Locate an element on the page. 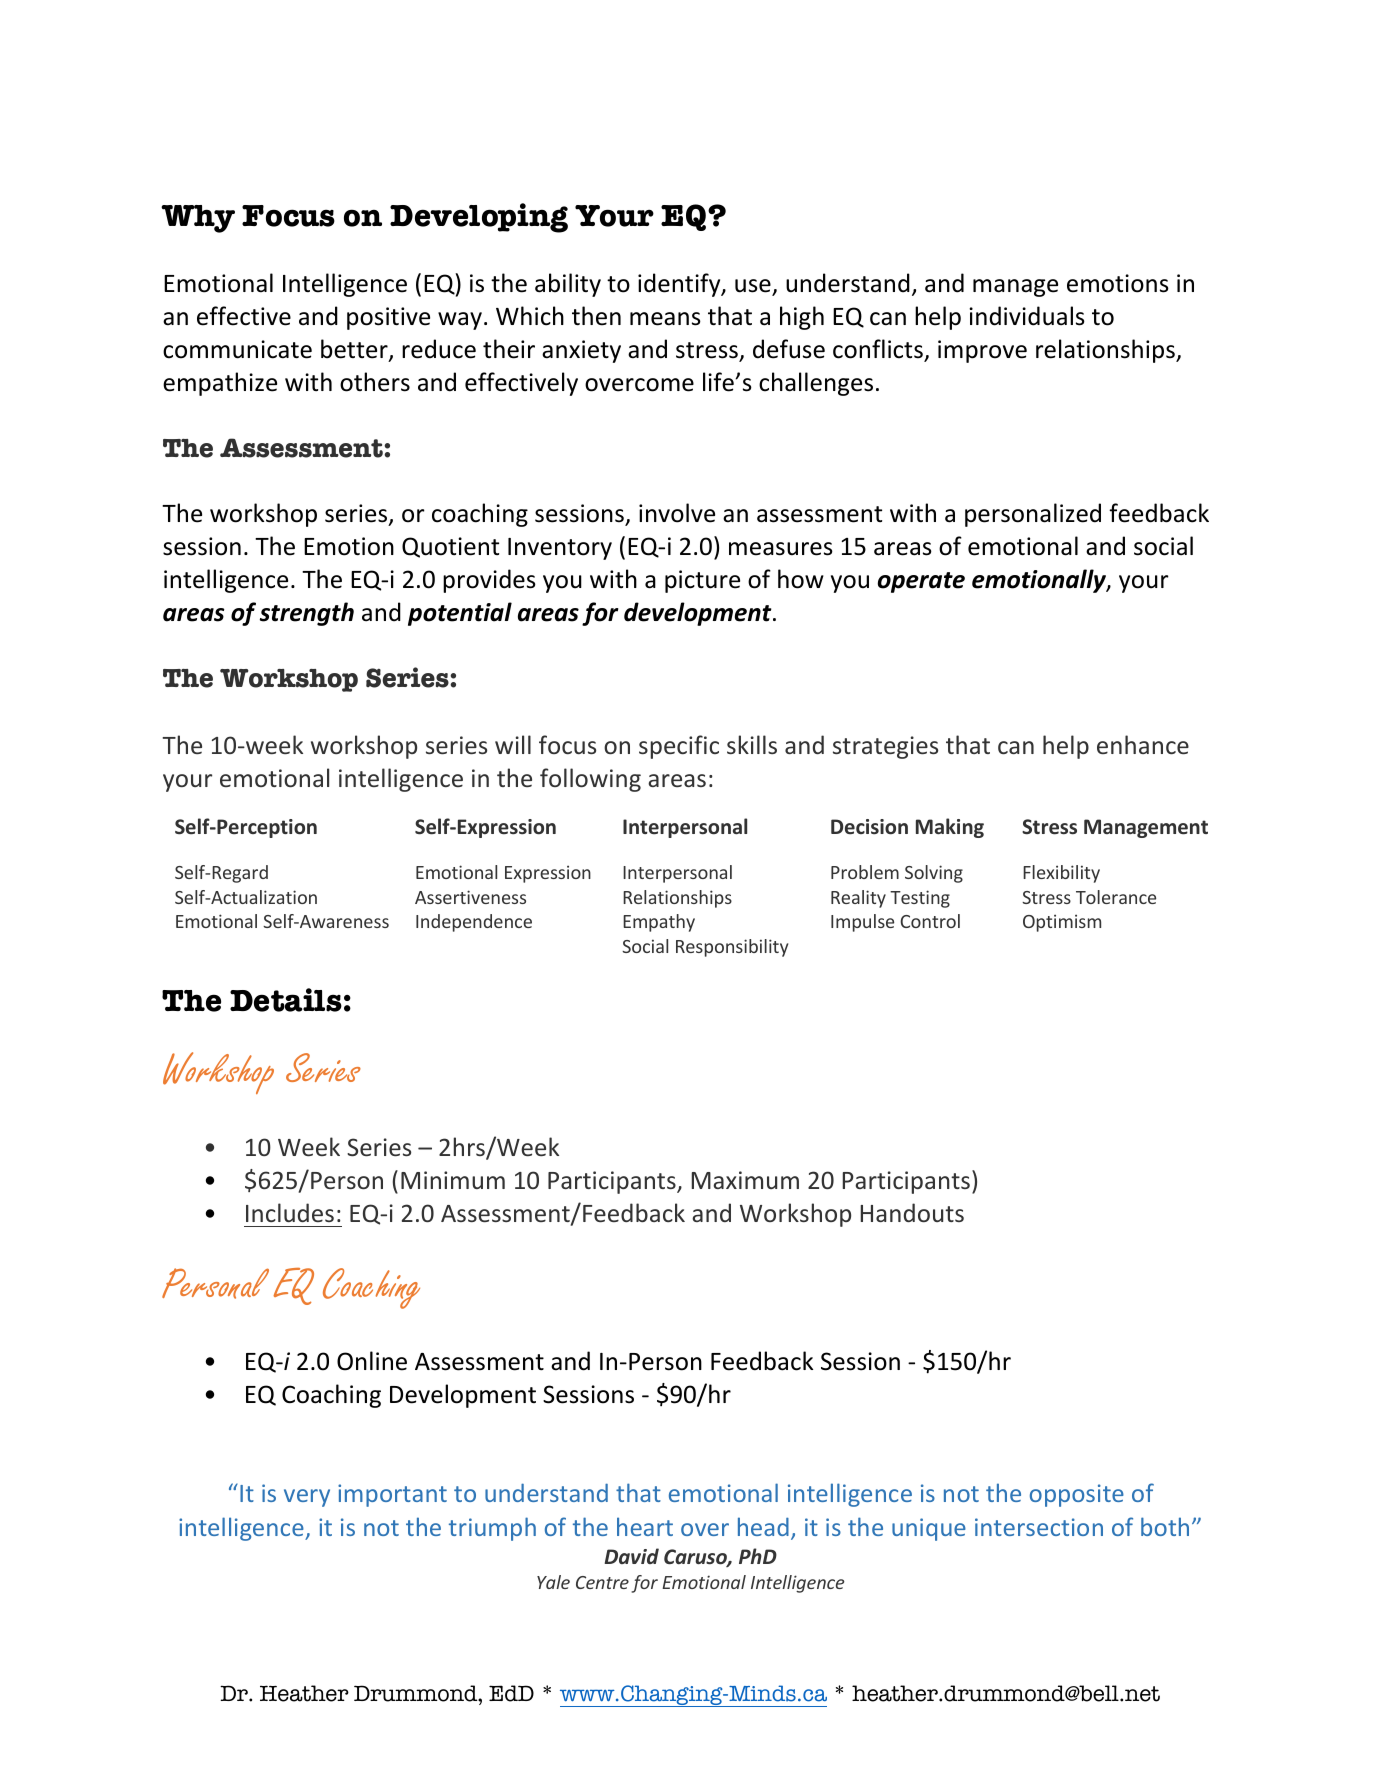 The width and height of the page is (1380, 1786). Details is located at coordinates (286, 1000).
